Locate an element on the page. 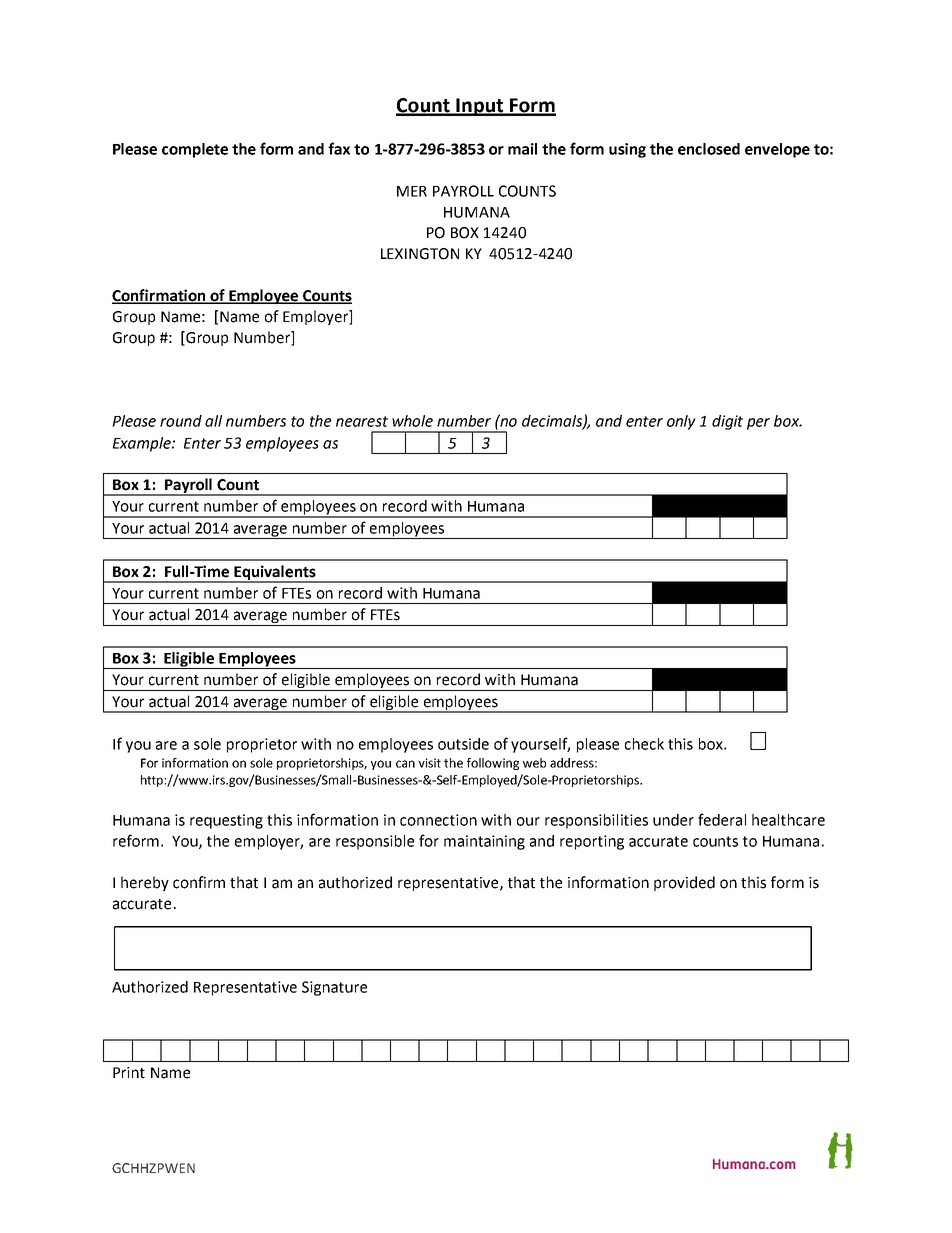 The width and height of the document is (952, 1233). whole is located at coordinates (412, 421).
